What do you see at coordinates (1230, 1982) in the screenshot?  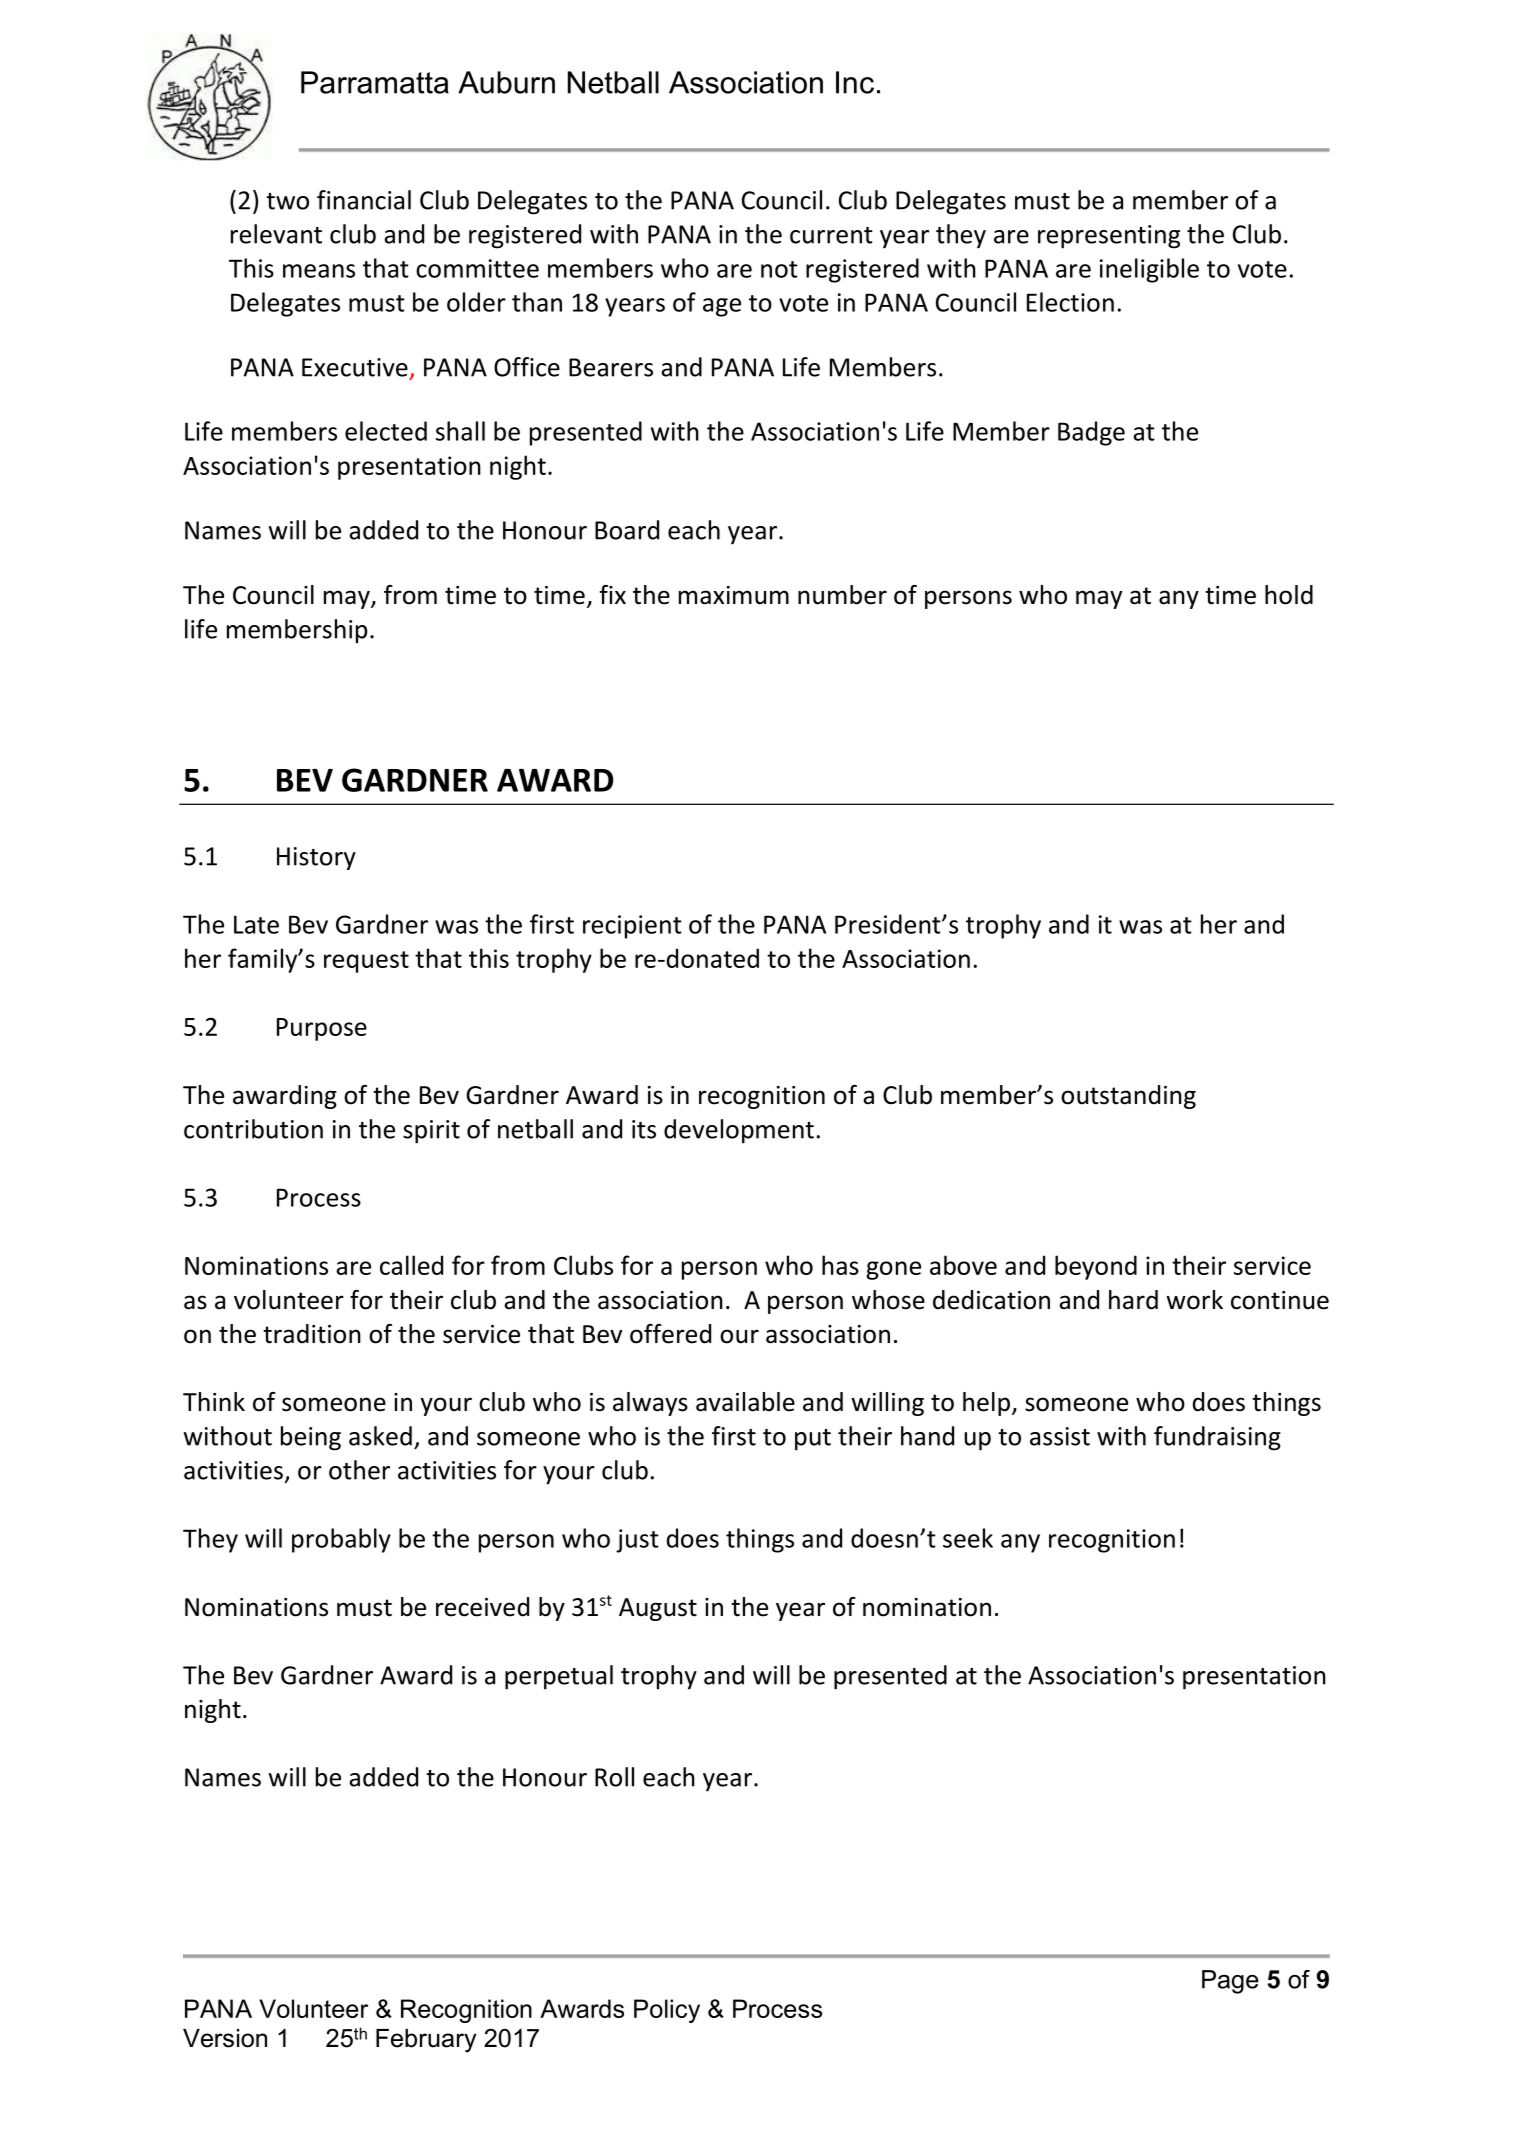 I see `Page` at bounding box center [1230, 1982].
